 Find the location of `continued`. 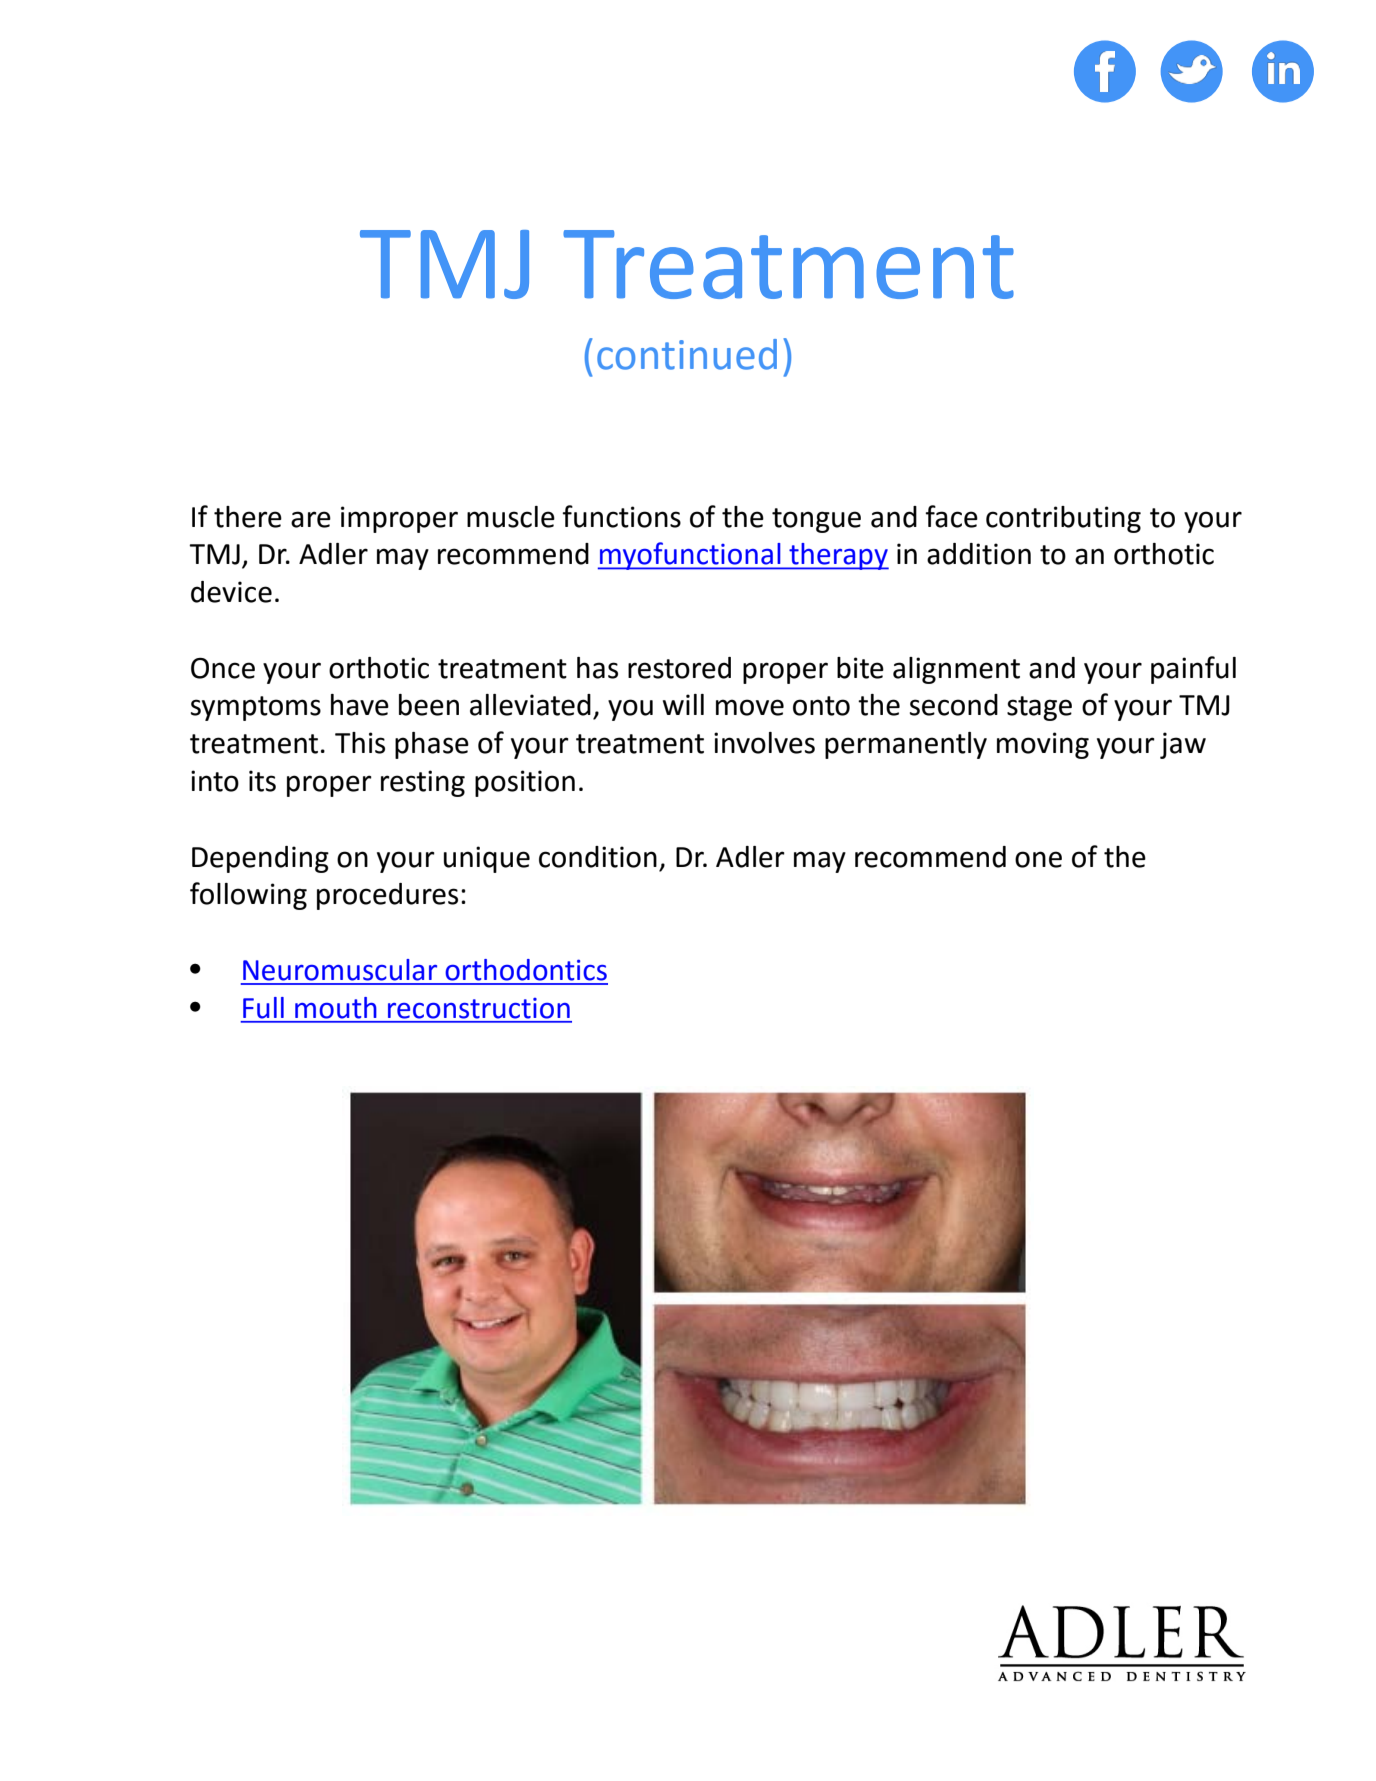

continued is located at coordinates (687, 354).
